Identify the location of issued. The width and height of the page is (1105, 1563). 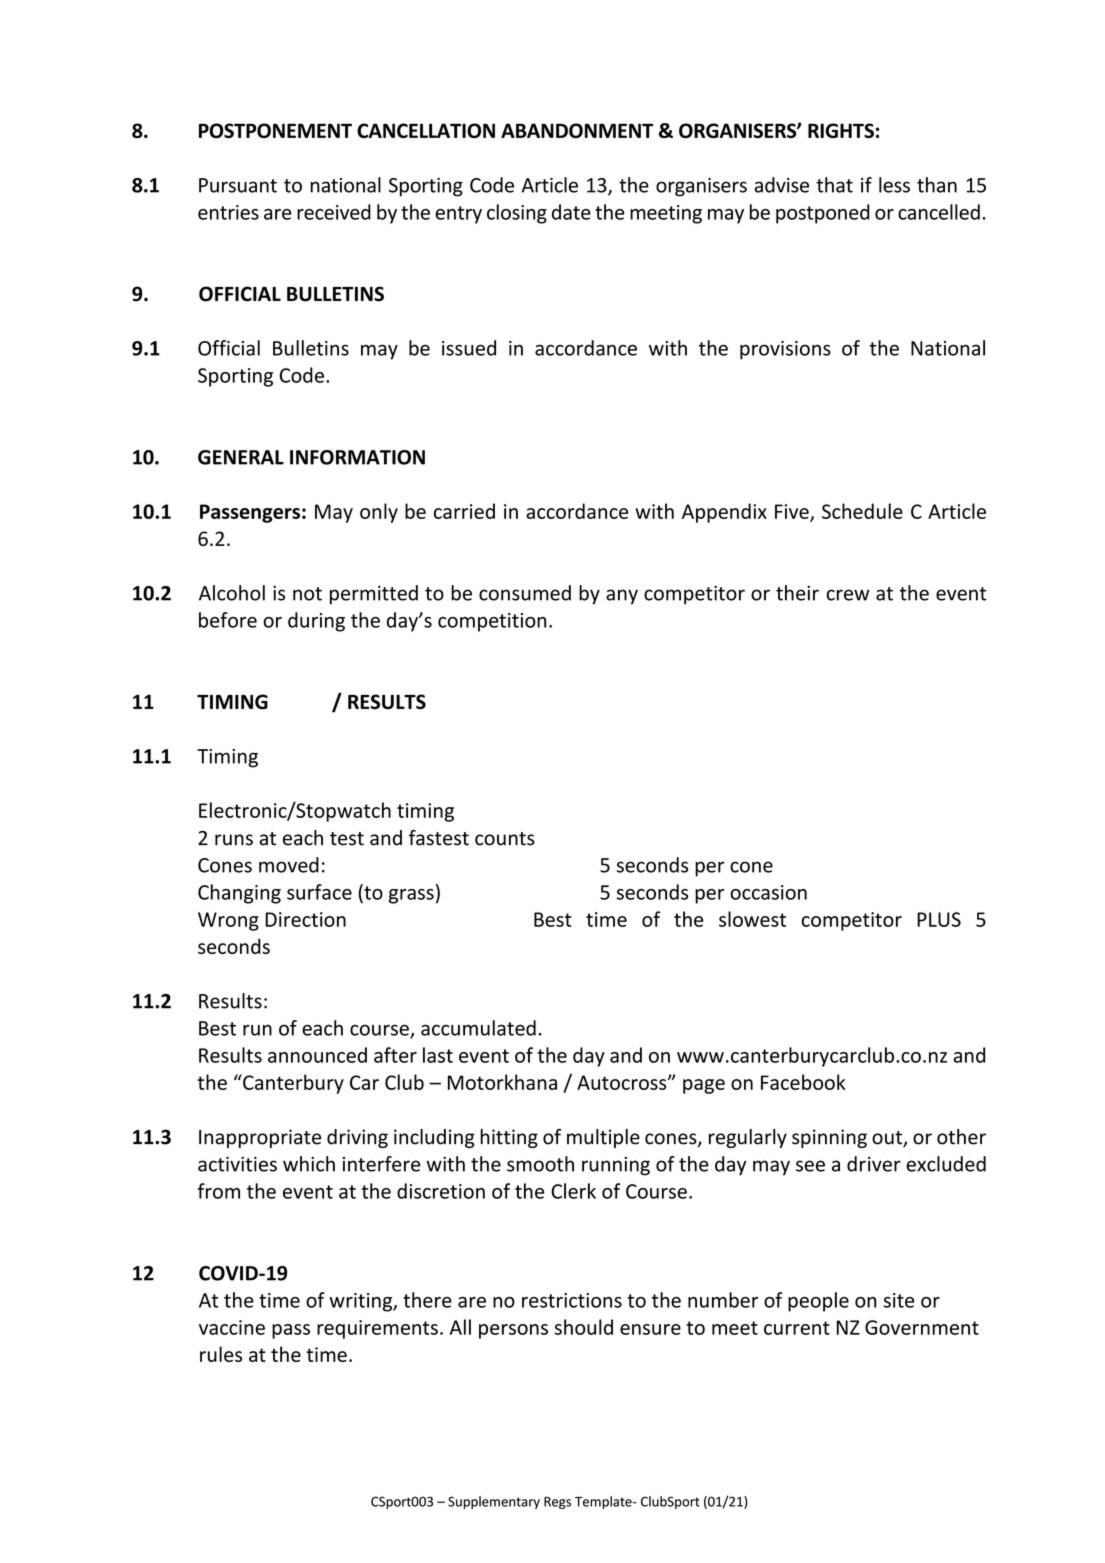
(469, 348).
